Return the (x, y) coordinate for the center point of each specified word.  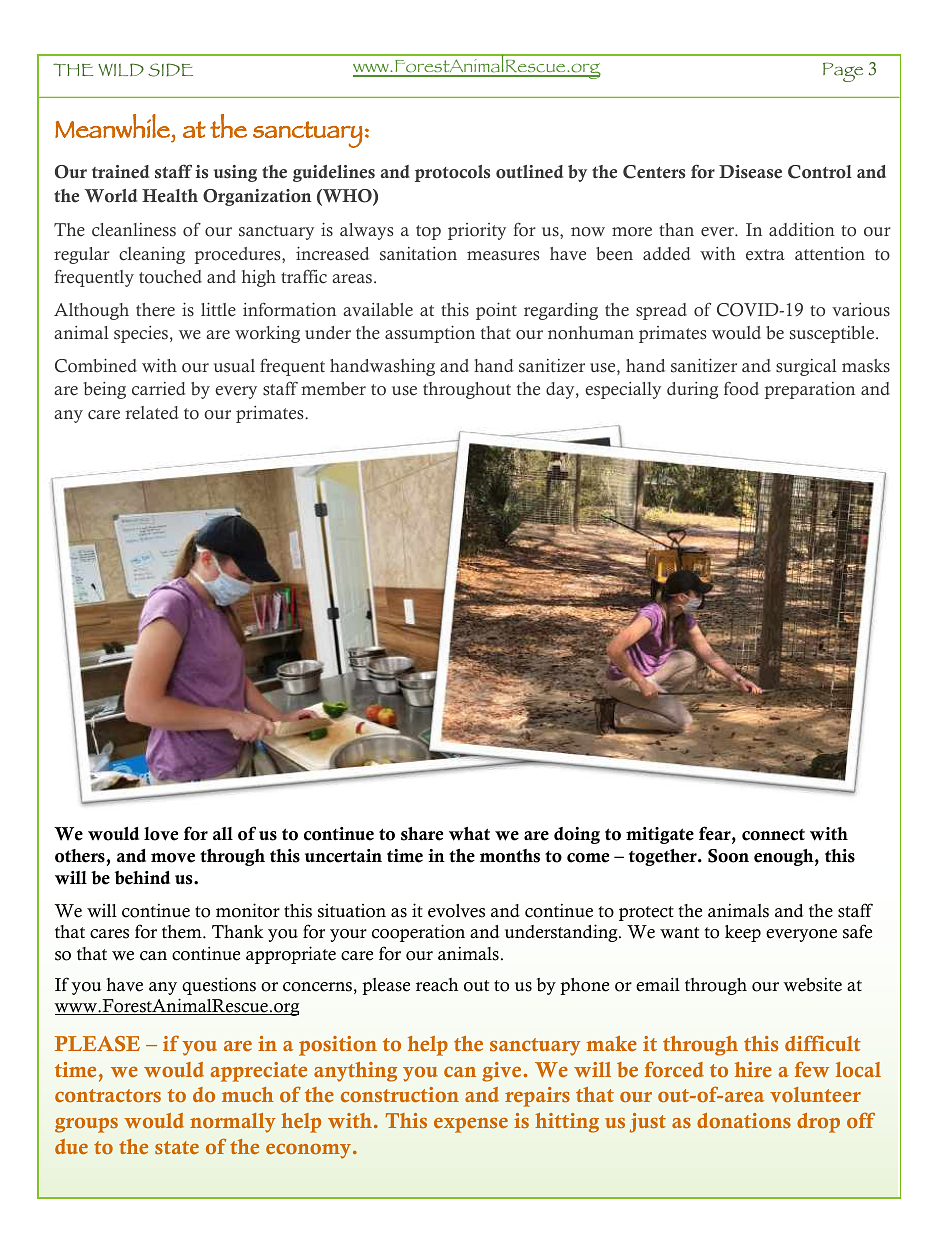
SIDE (170, 70)
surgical (806, 367)
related (152, 413)
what (469, 834)
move (173, 858)
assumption (430, 334)
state (177, 1147)
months (510, 856)
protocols (452, 173)
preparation (810, 390)
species (141, 334)
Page (843, 72)
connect (773, 835)
